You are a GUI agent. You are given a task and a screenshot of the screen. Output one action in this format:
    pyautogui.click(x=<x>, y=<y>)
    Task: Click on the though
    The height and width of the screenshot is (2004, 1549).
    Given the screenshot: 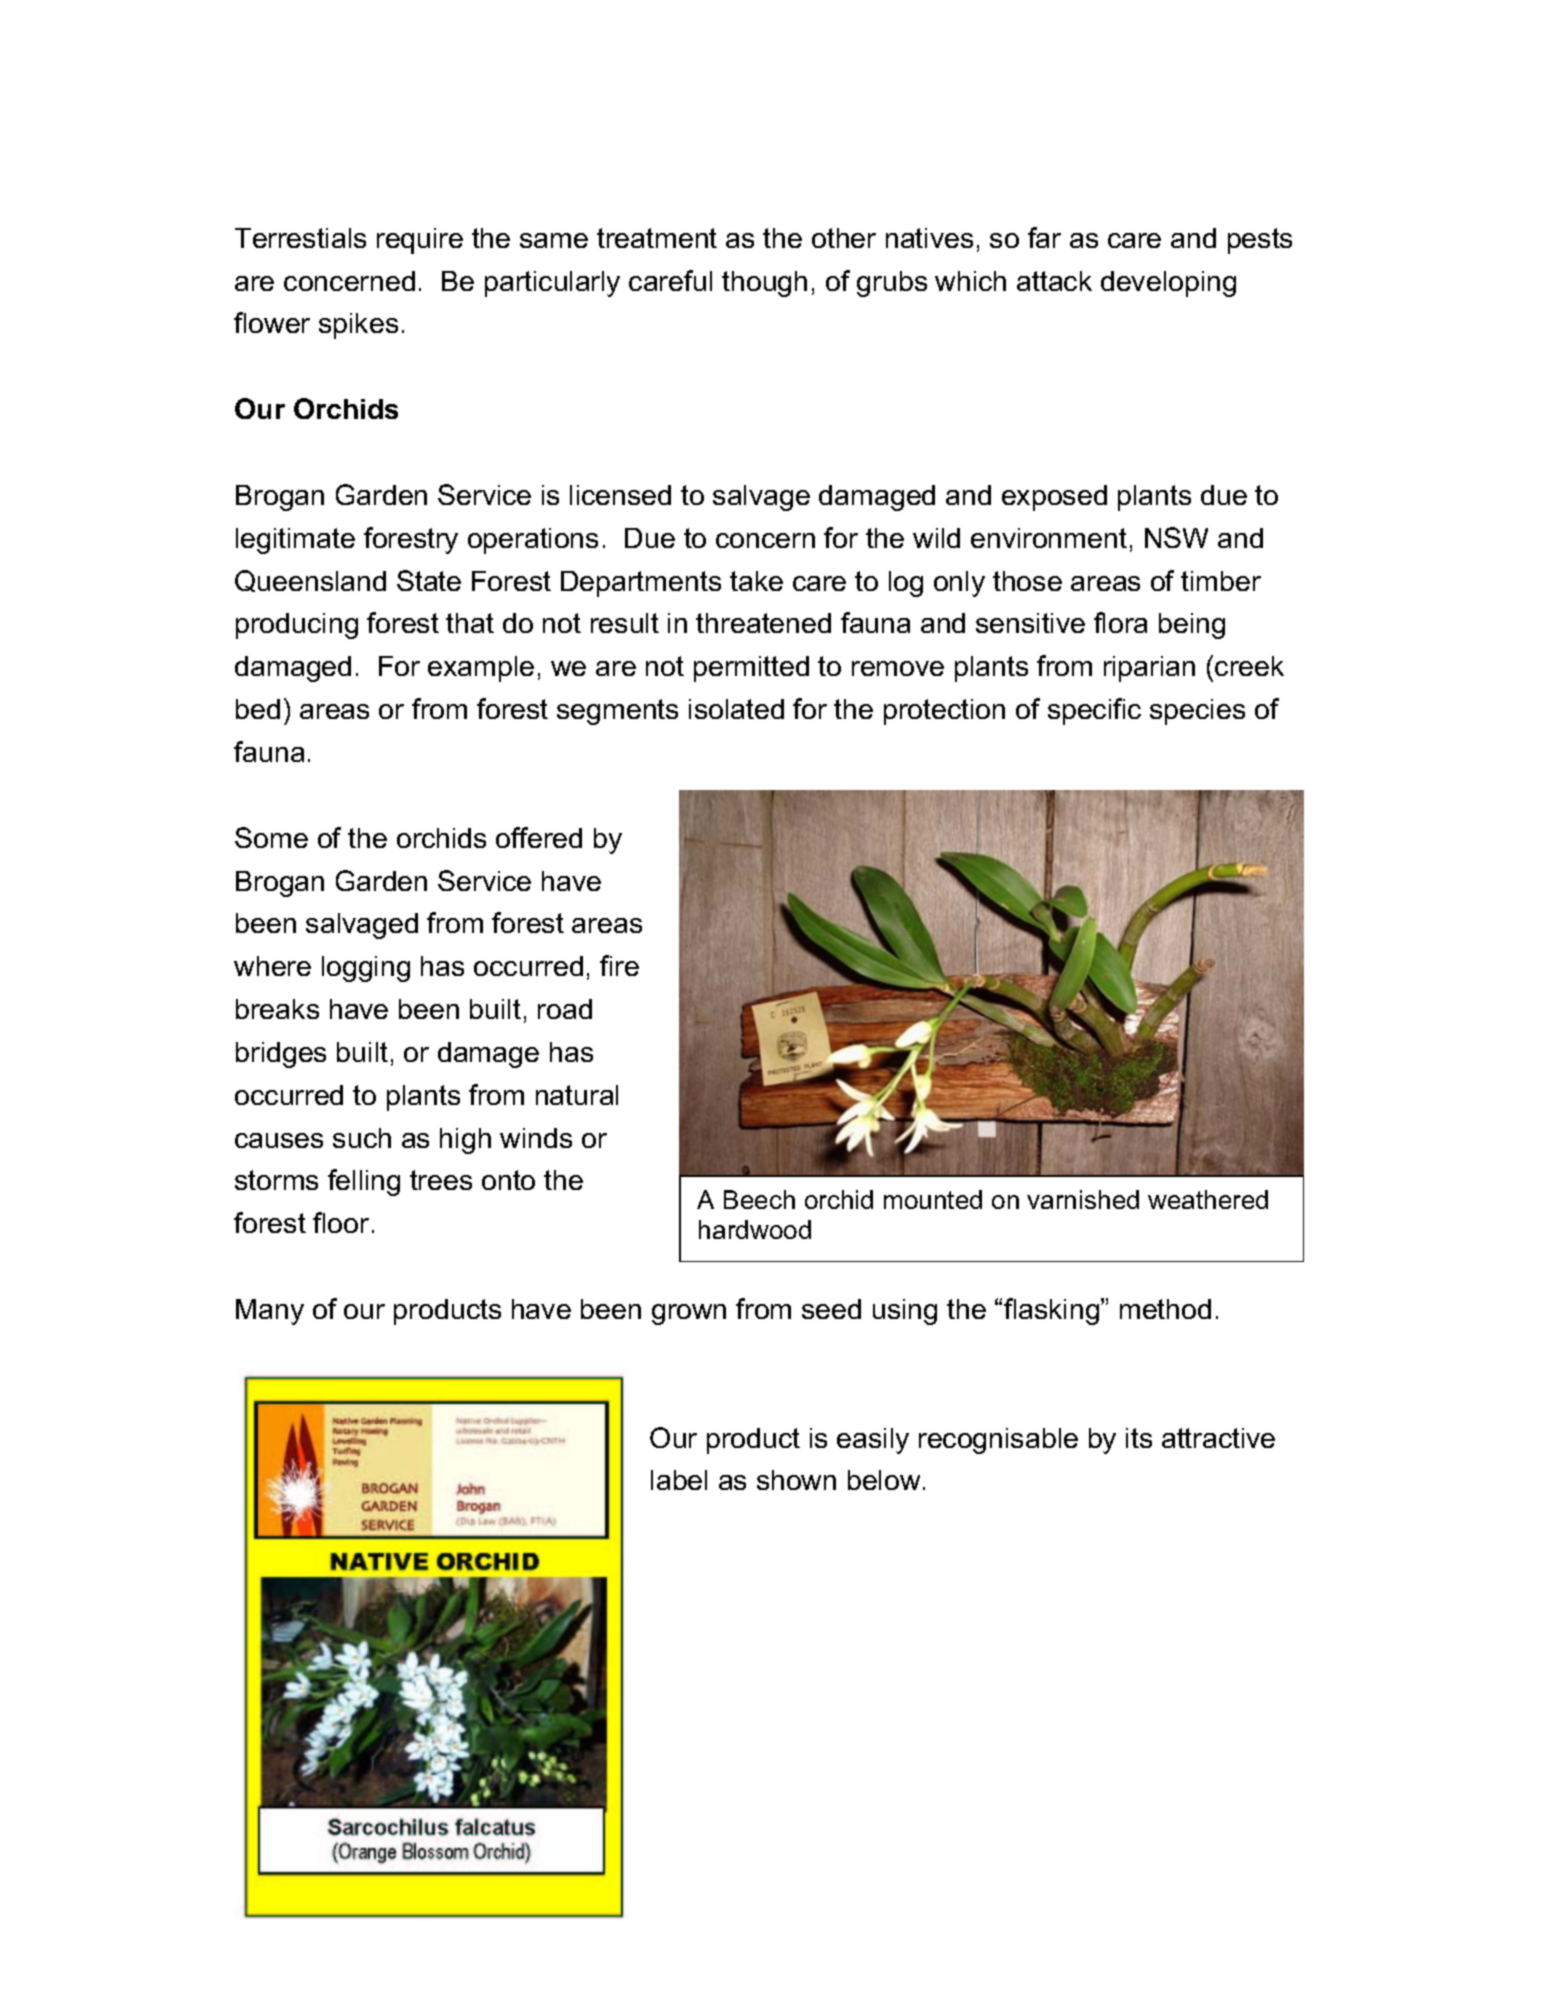 What is the action you would take?
    pyautogui.click(x=764, y=284)
